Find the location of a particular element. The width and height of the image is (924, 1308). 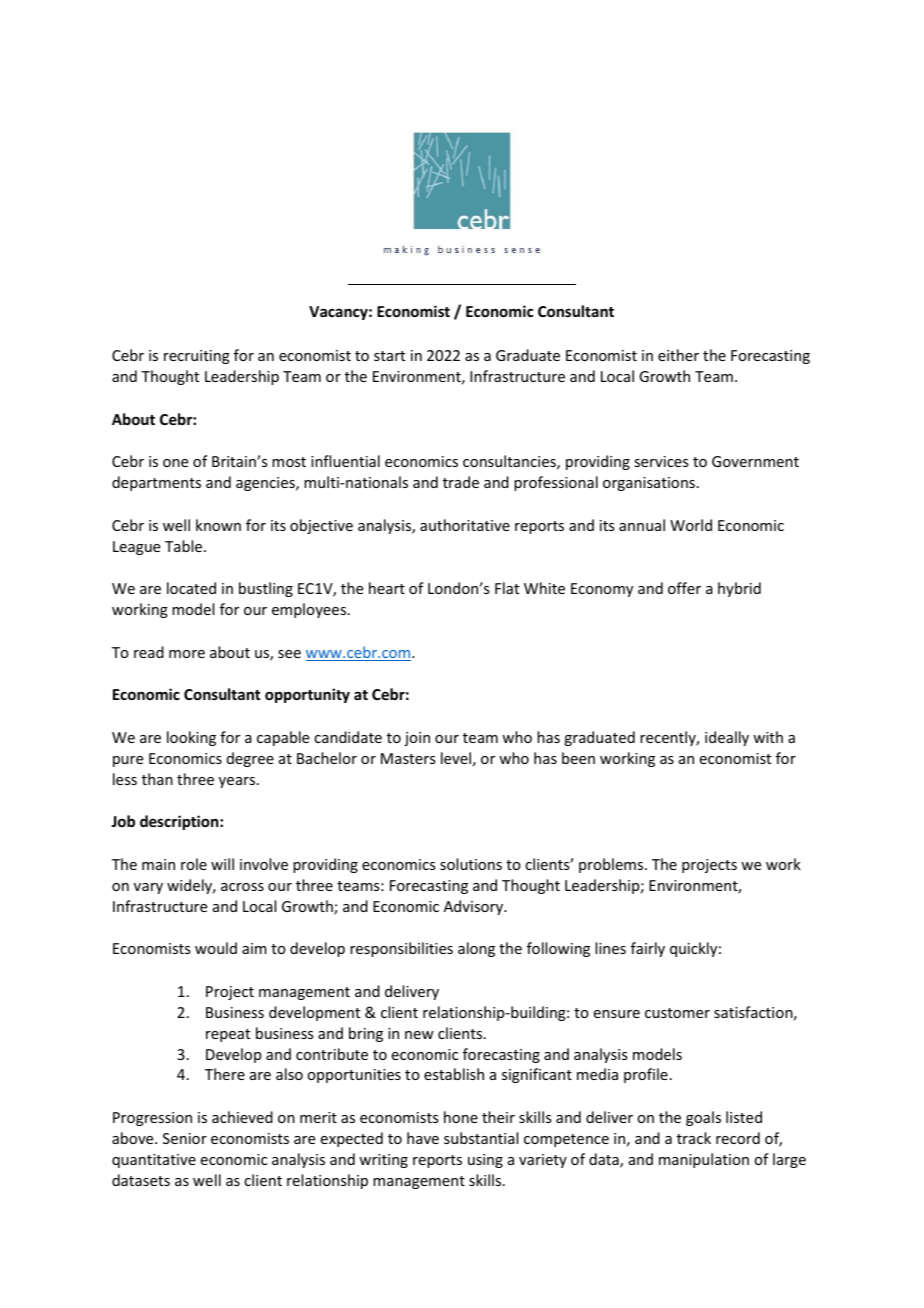

either is located at coordinates (678, 355).
